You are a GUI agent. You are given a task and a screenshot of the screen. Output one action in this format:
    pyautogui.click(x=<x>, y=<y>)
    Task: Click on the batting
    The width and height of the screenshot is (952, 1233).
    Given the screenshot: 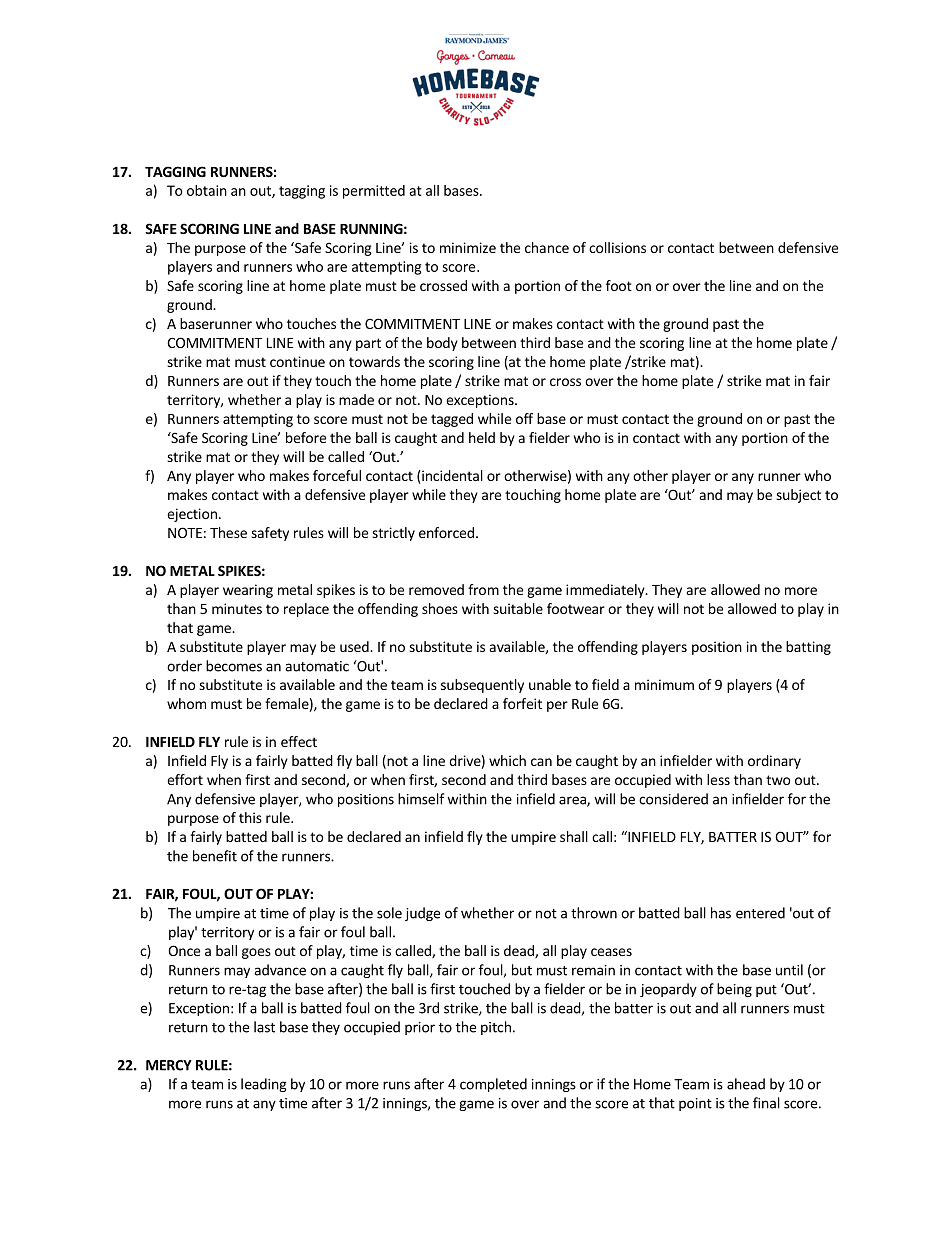 What is the action you would take?
    pyautogui.click(x=808, y=648)
